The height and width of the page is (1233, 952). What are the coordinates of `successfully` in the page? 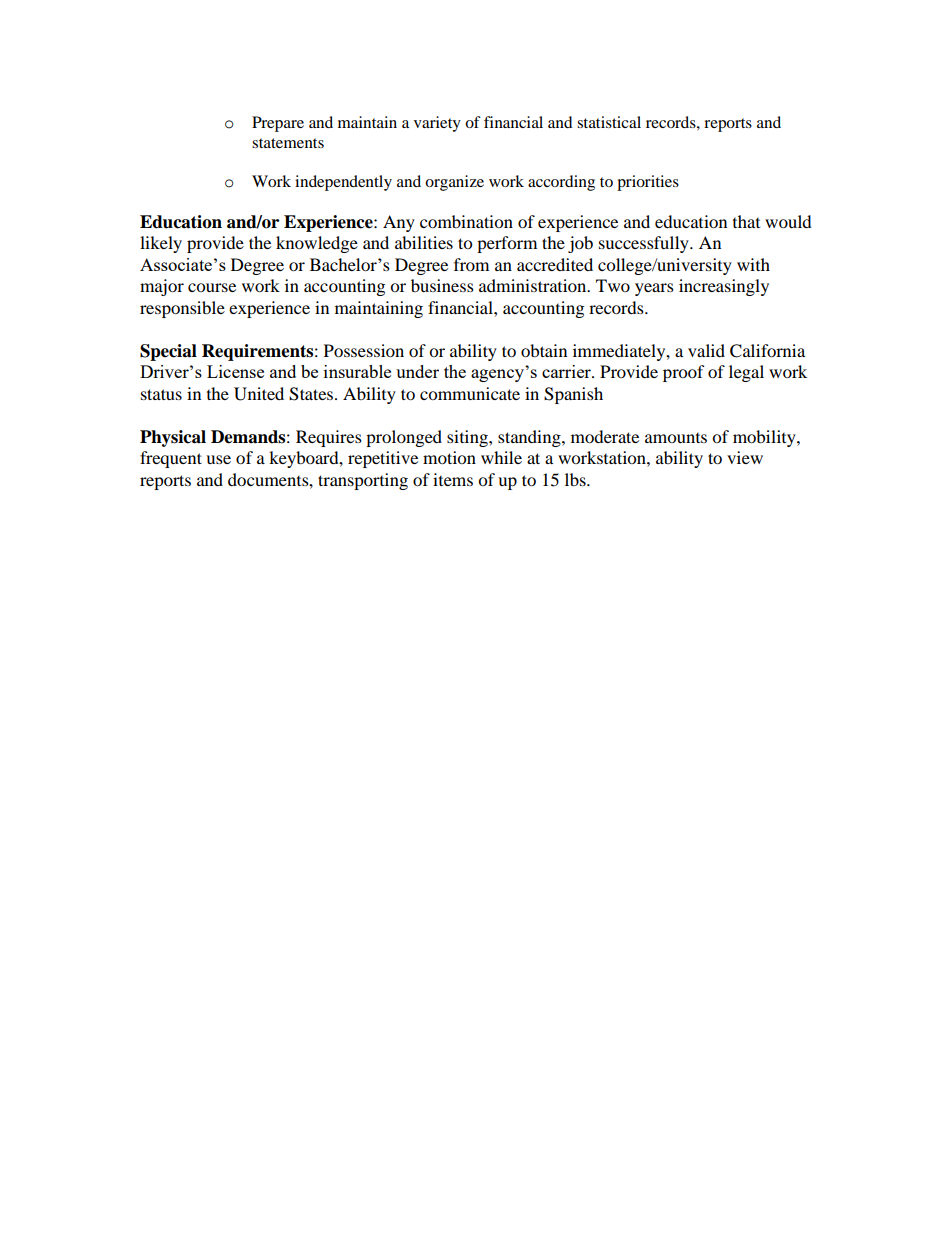 It's located at (645, 244).
